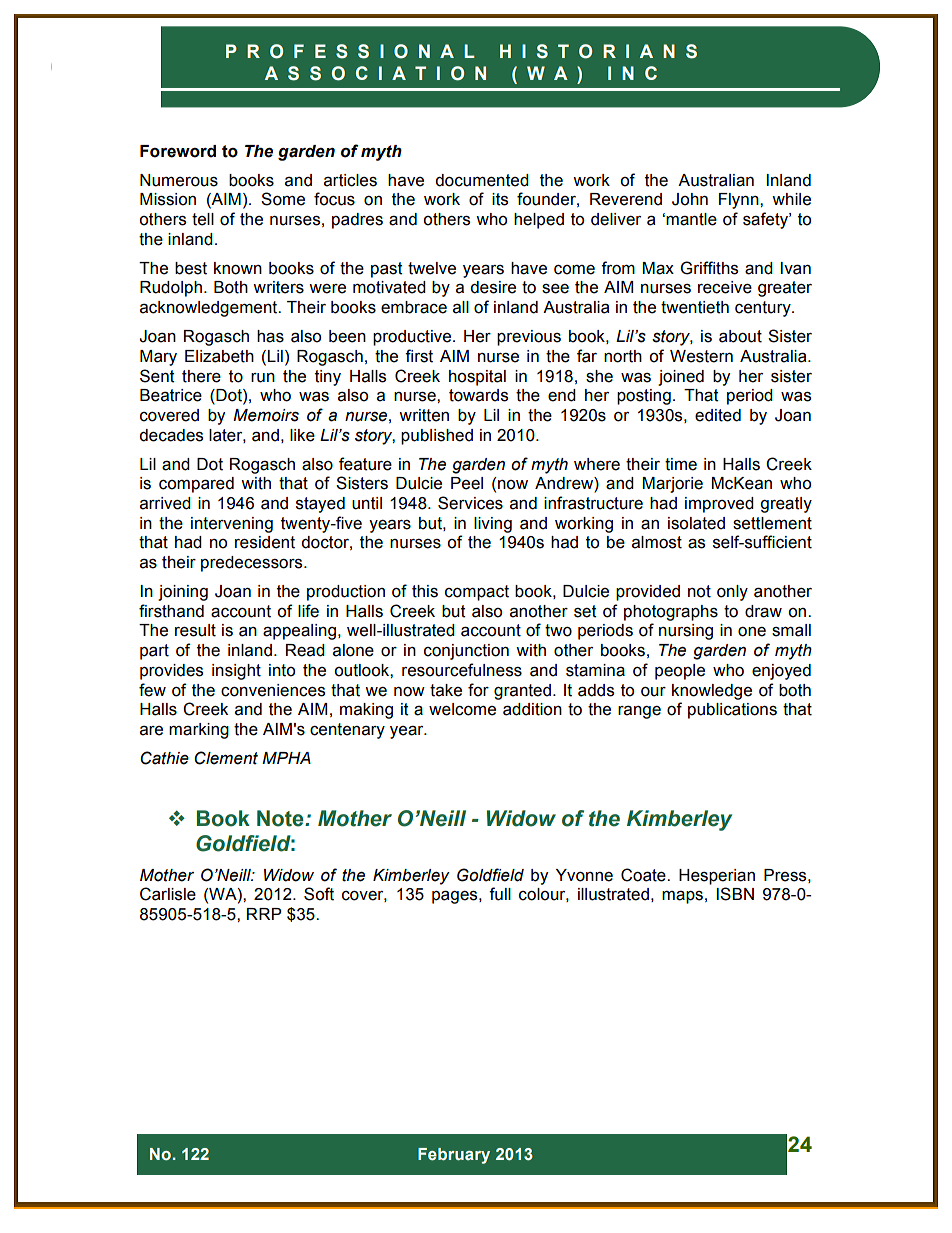  Describe the element at coordinates (500, 894) in the document. I see `full` at that location.
